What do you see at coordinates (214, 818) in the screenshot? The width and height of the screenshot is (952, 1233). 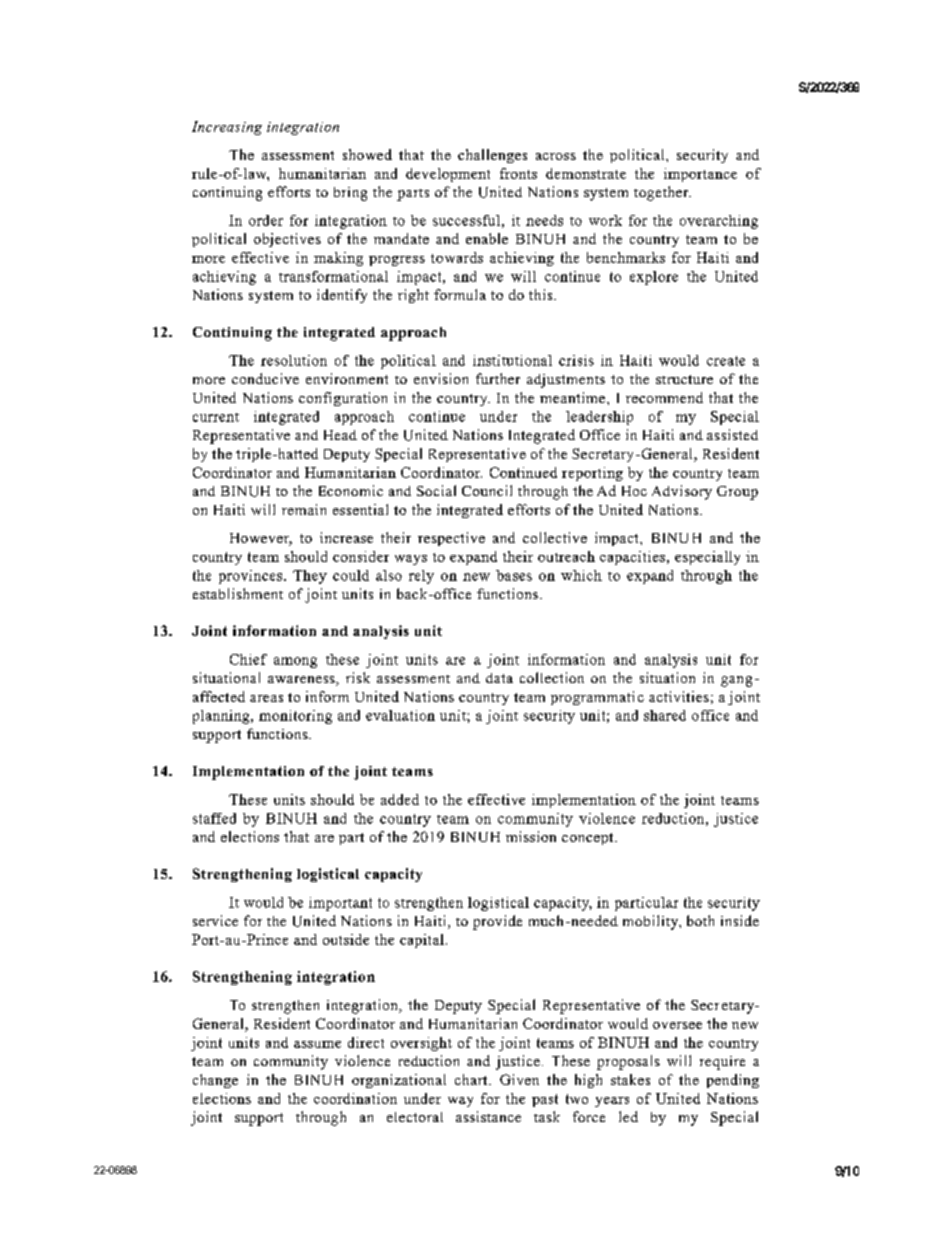 I see `staffed` at bounding box center [214, 818].
